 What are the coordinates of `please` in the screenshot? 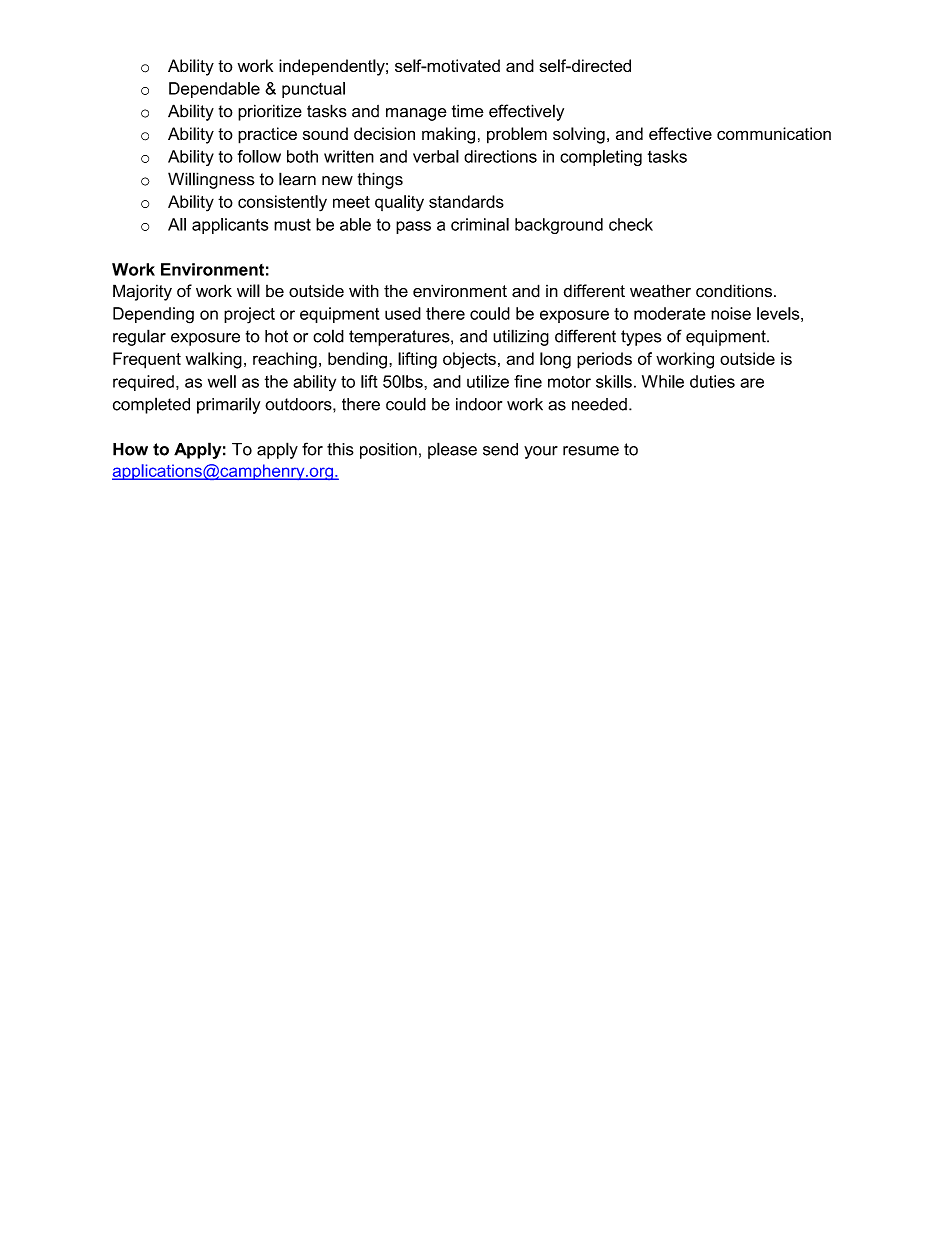 It's located at (452, 450).
